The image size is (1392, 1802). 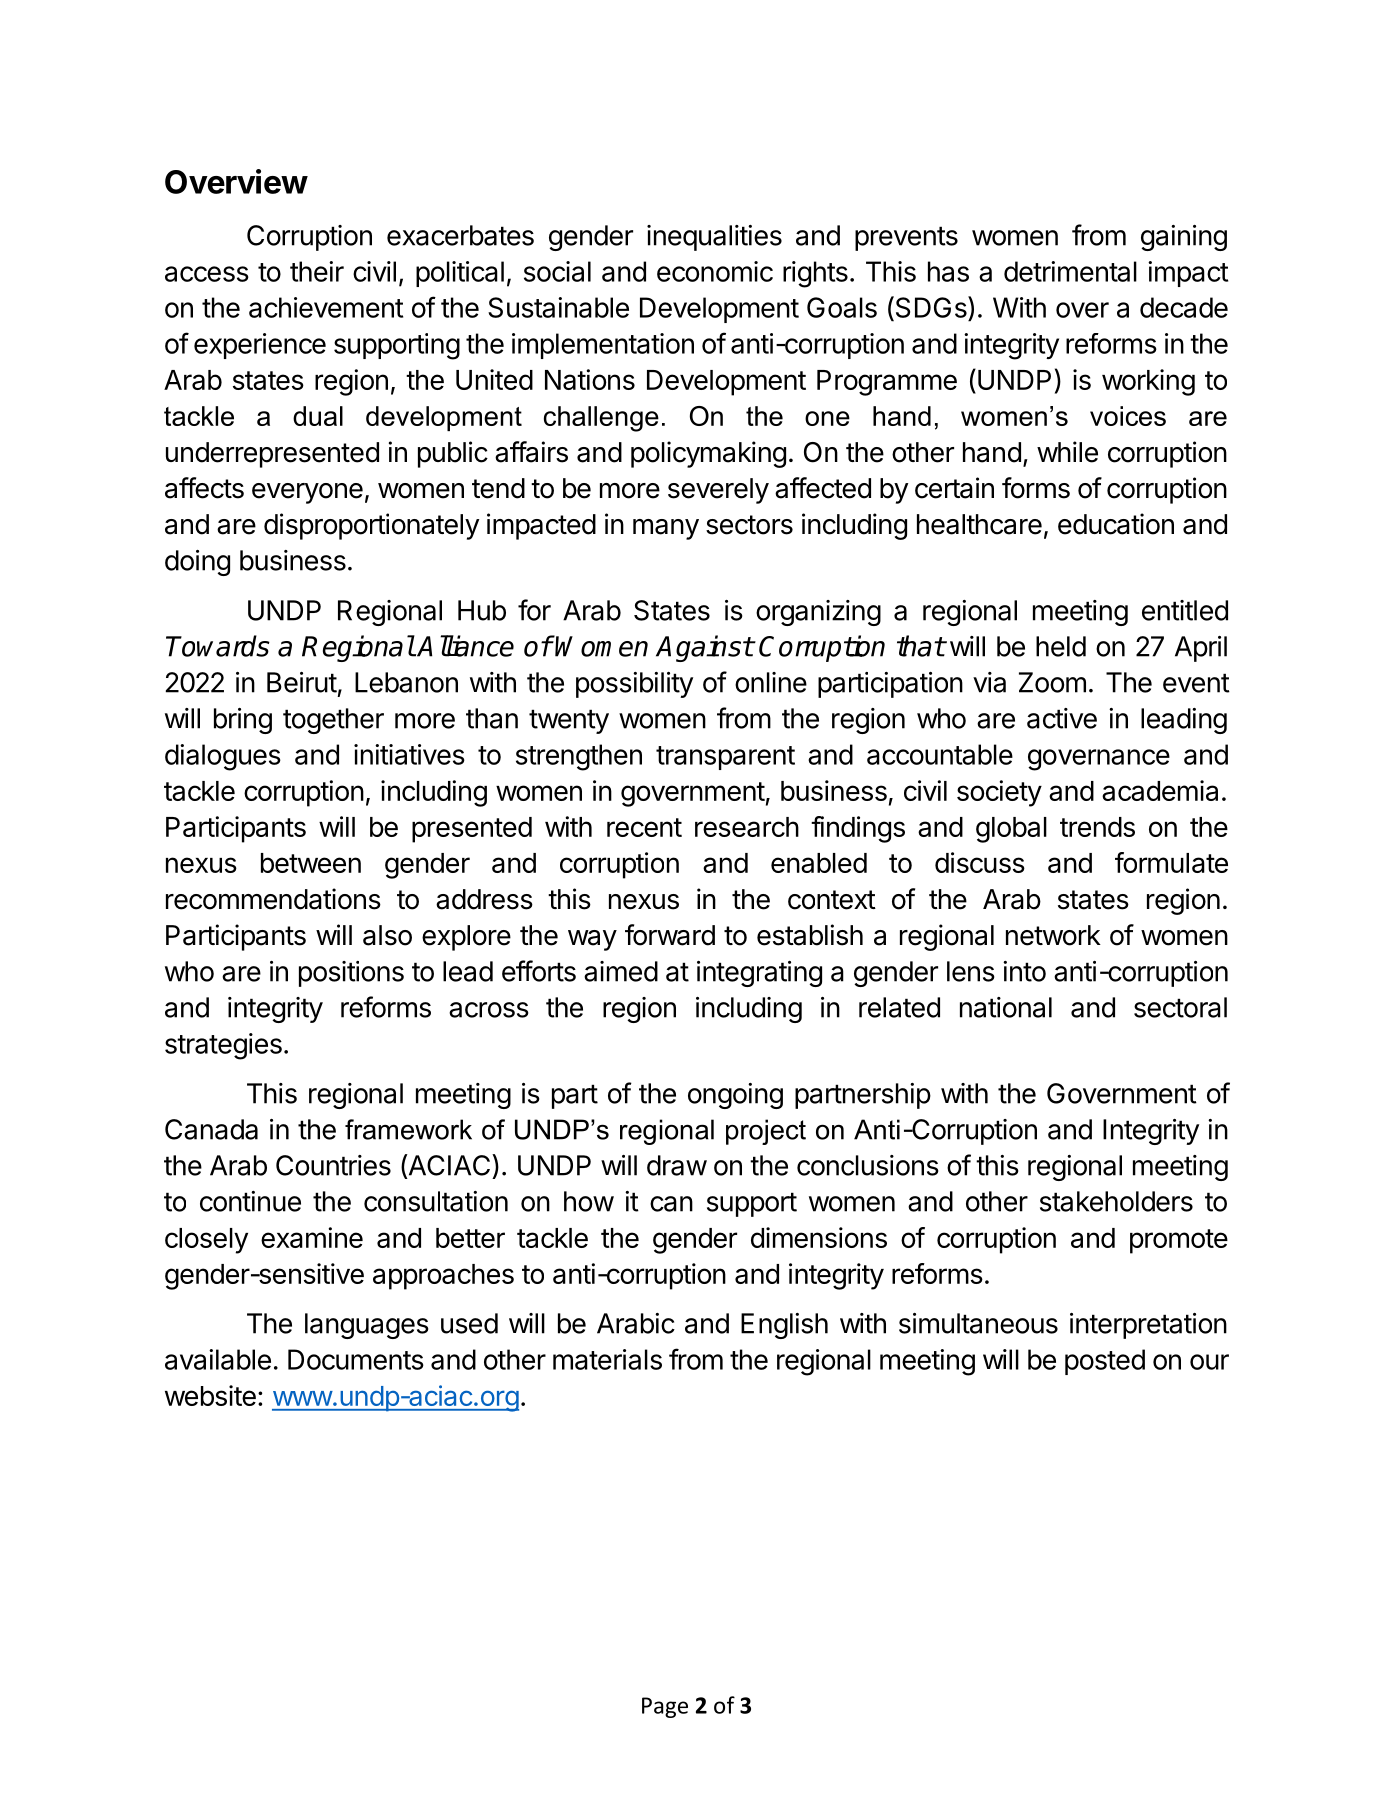 What do you see at coordinates (715, 271) in the screenshot?
I see `economic` at bounding box center [715, 271].
